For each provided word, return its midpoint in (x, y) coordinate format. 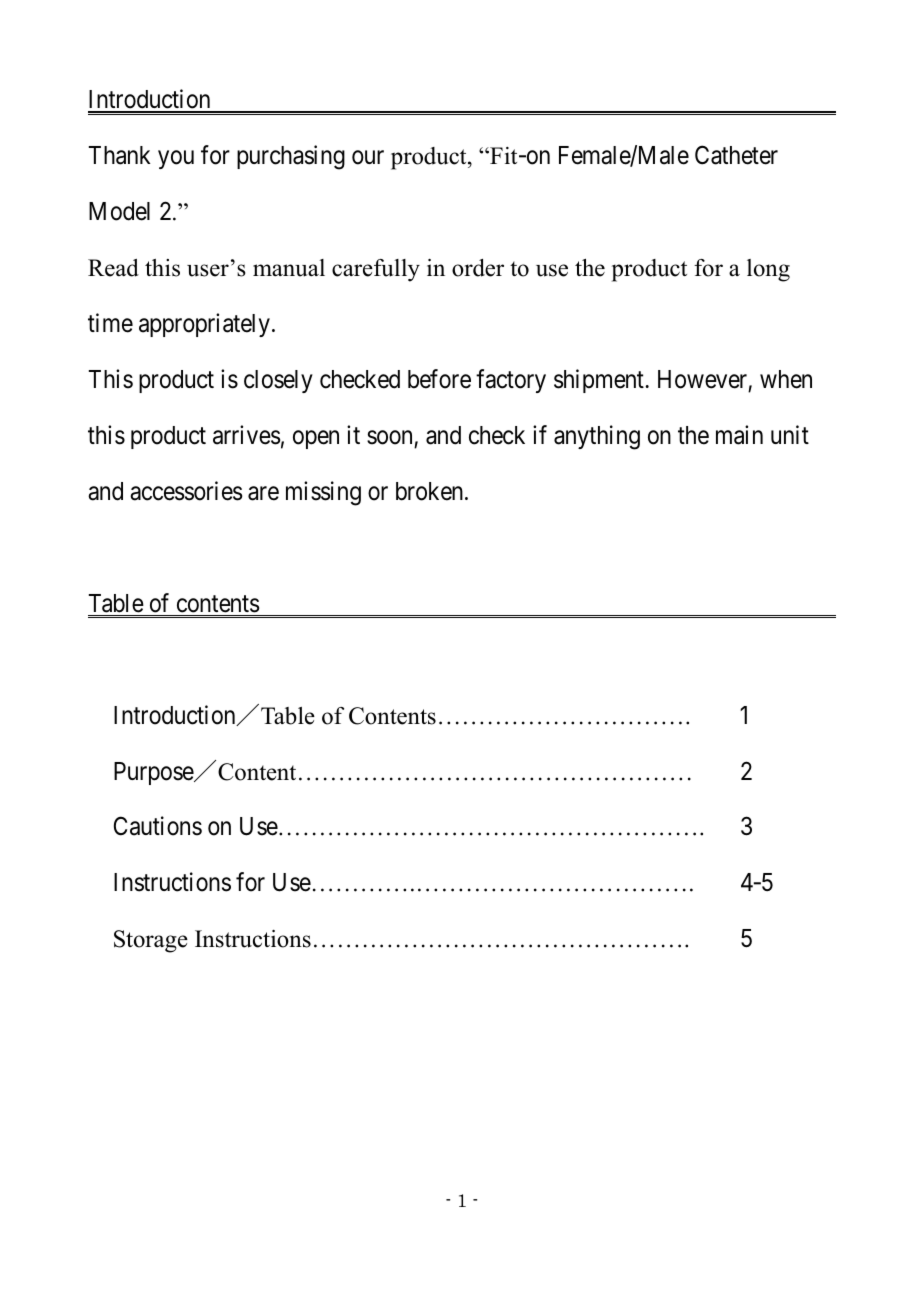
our (368, 158)
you (176, 160)
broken (431, 491)
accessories (186, 491)
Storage (151, 941)
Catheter (736, 155)
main (739, 435)
